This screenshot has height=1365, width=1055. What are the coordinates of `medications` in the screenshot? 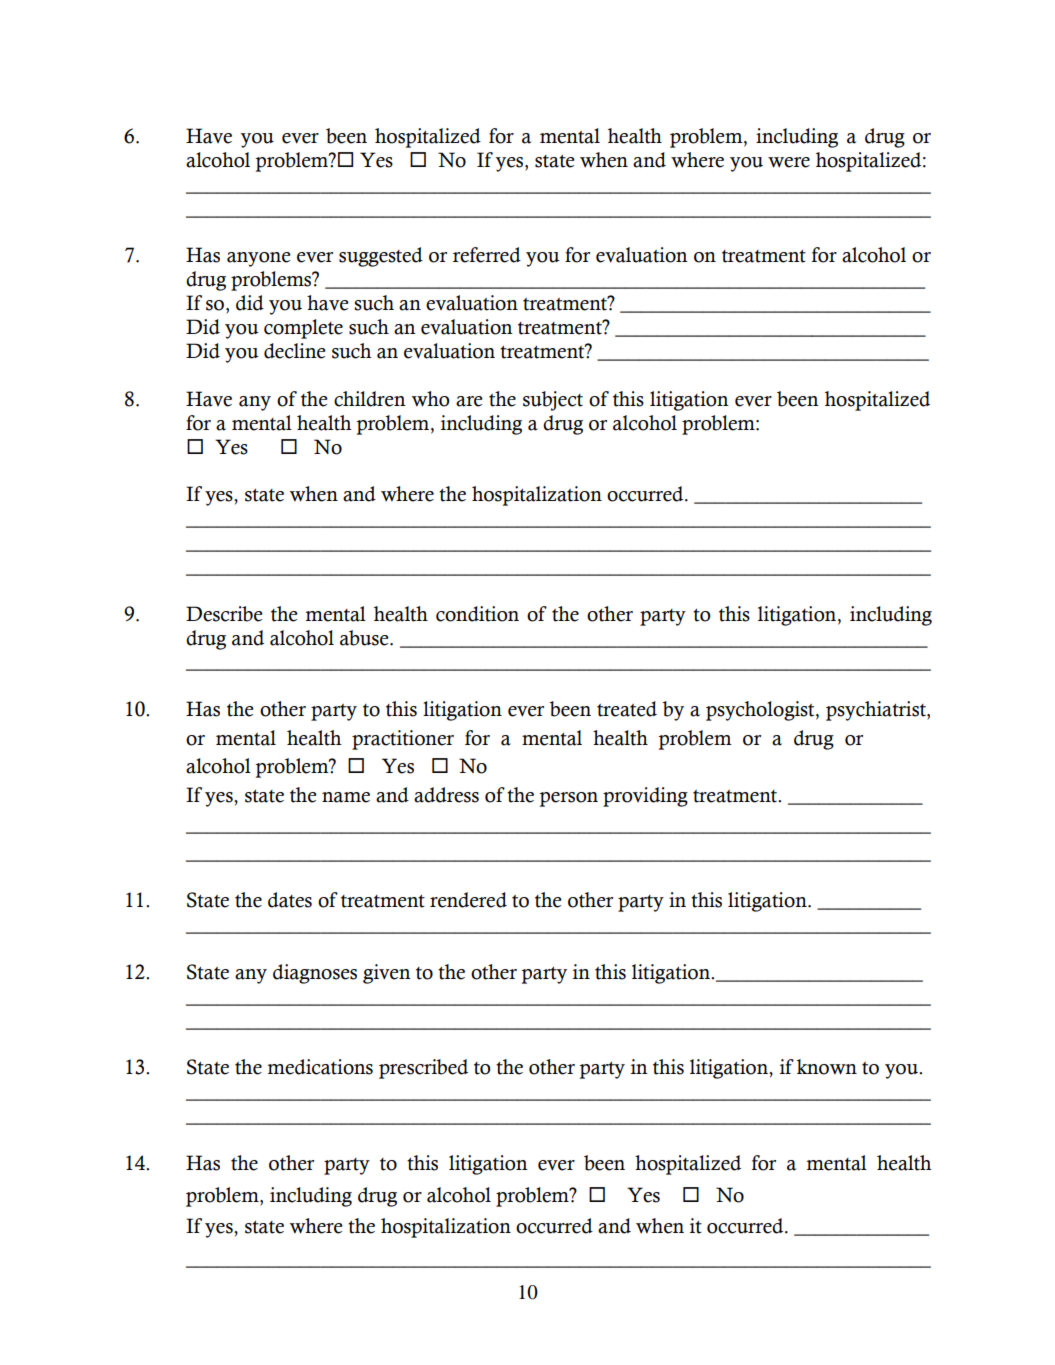 It's located at (320, 1067).
